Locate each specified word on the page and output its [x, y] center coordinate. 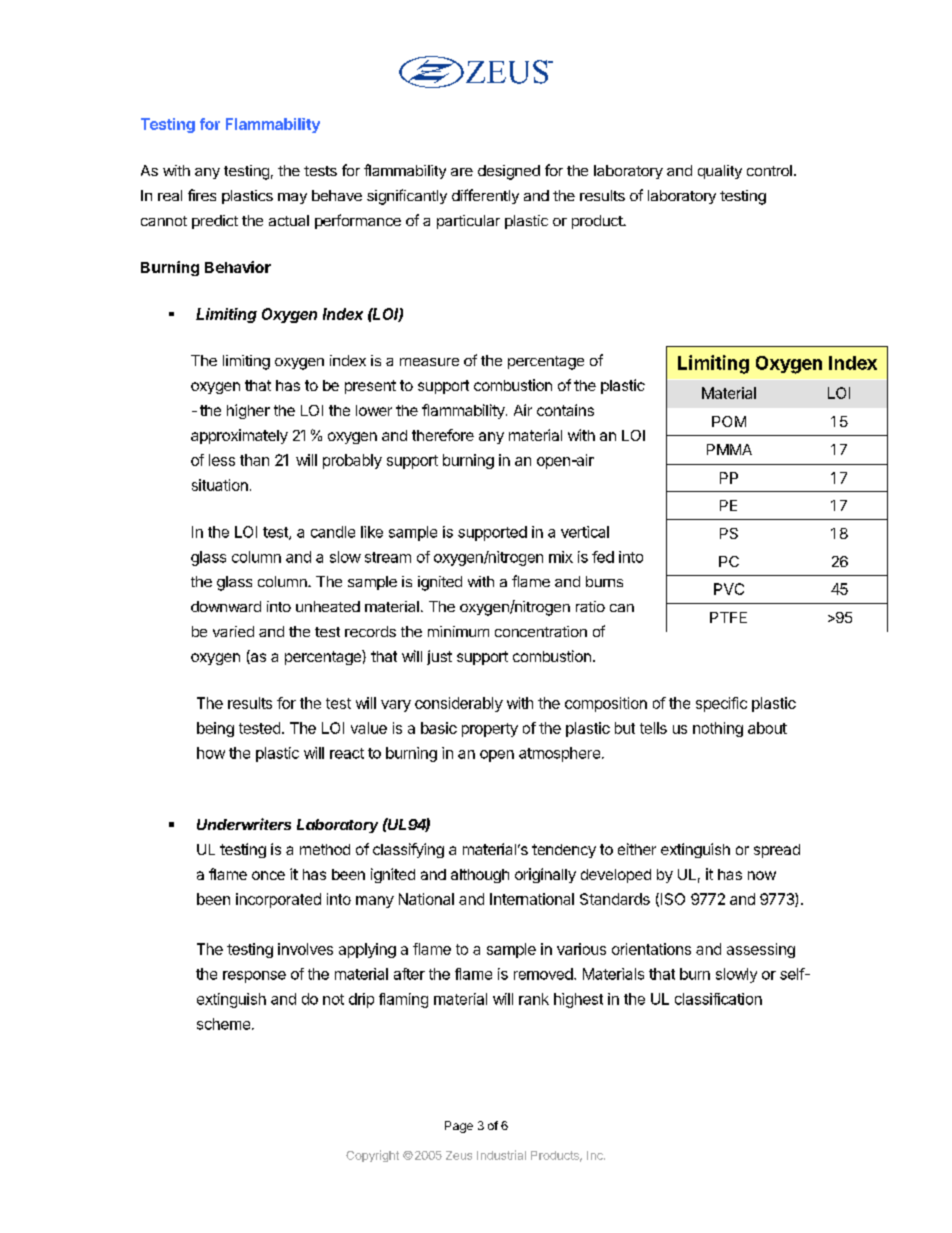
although [480, 876]
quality [720, 172]
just [439, 657]
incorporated [278, 900]
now [762, 875]
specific [721, 704]
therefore [443, 435]
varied [233, 631]
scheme [223, 1024]
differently [485, 196]
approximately [239, 436]
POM [729, 421]
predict [215, 222]
